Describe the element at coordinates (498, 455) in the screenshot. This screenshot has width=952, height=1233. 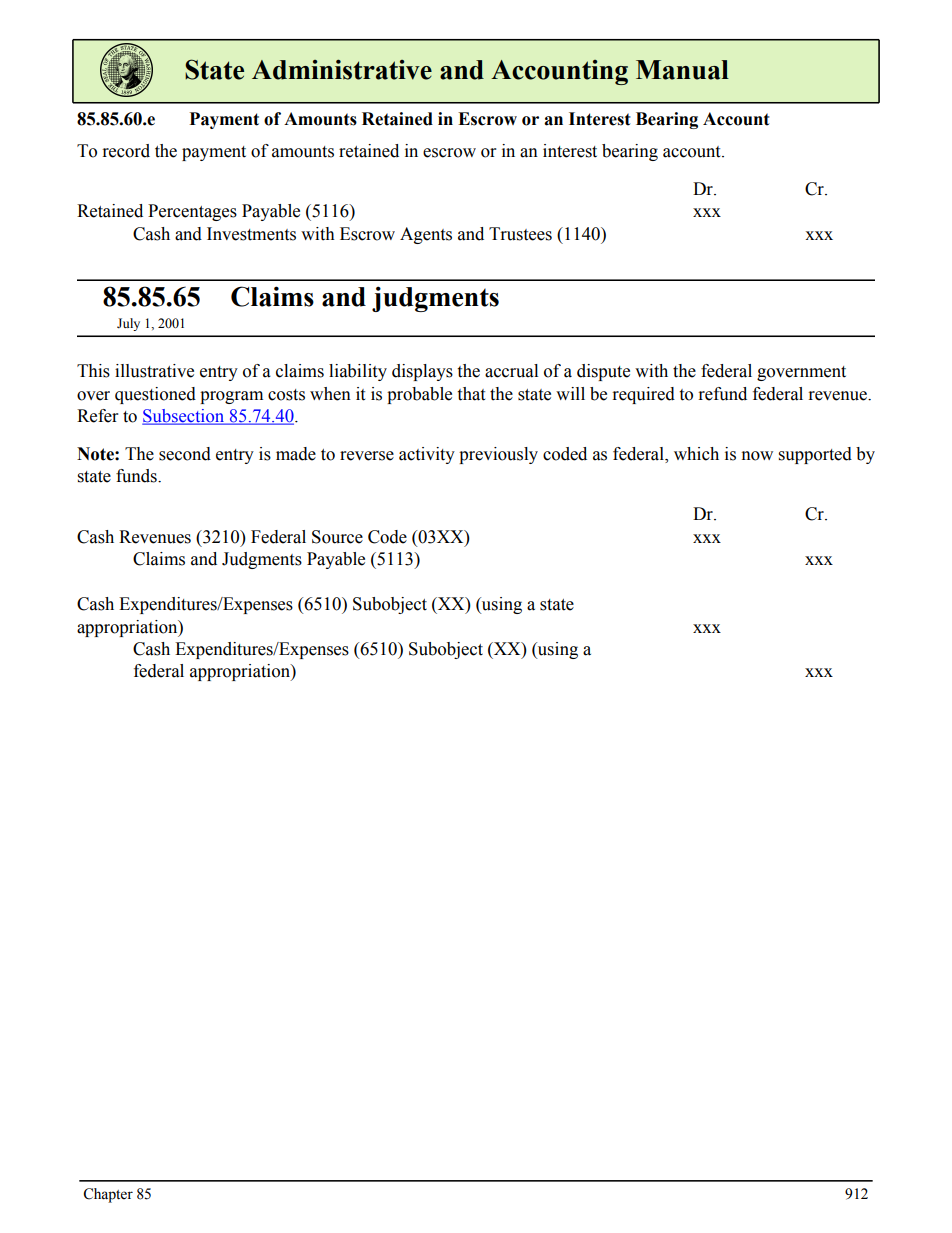
I see `previously` at that location.
